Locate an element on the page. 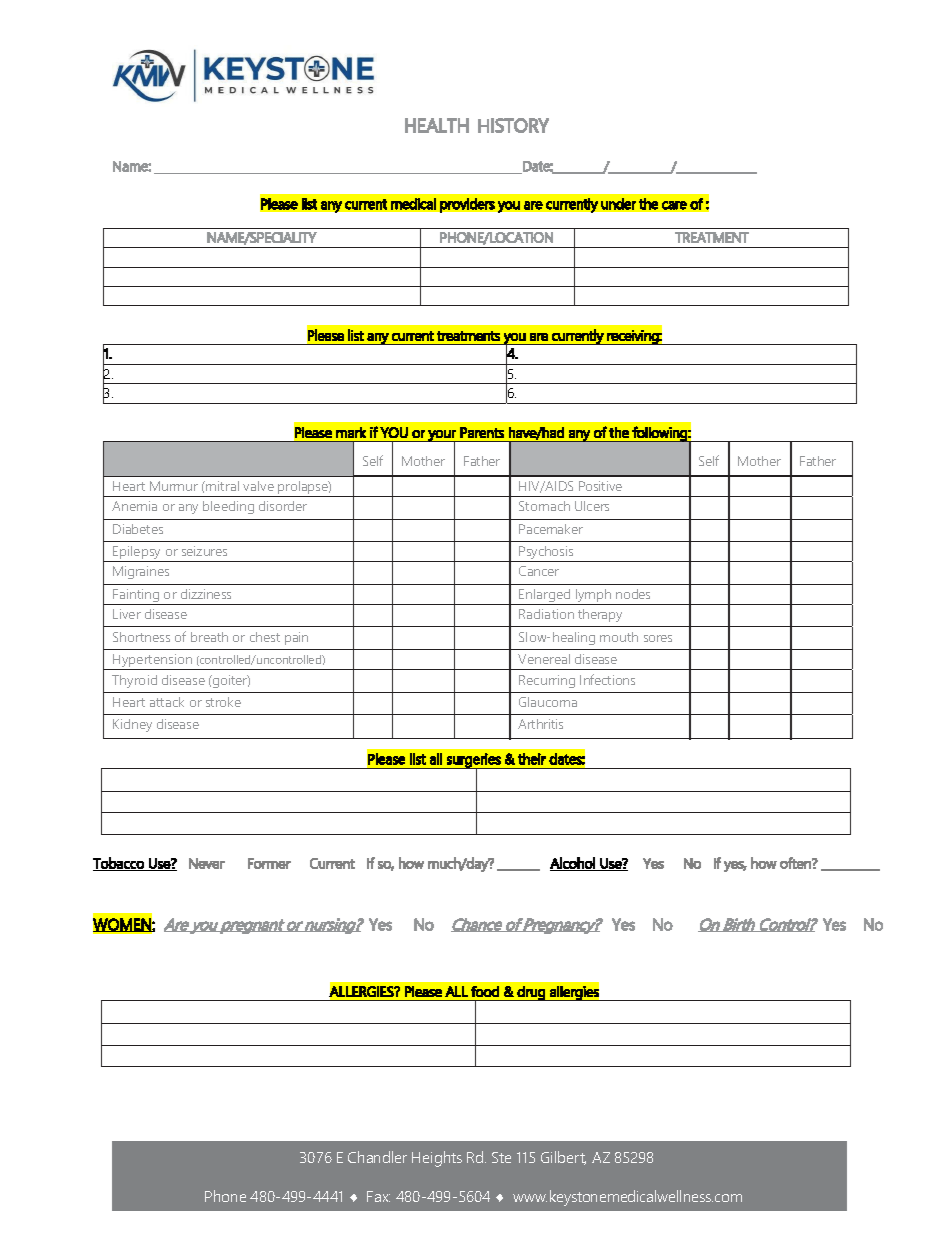 Image resolution: width=952 pixels, height=1233 pixels. Murmur is located at coordinates (174, 486).
